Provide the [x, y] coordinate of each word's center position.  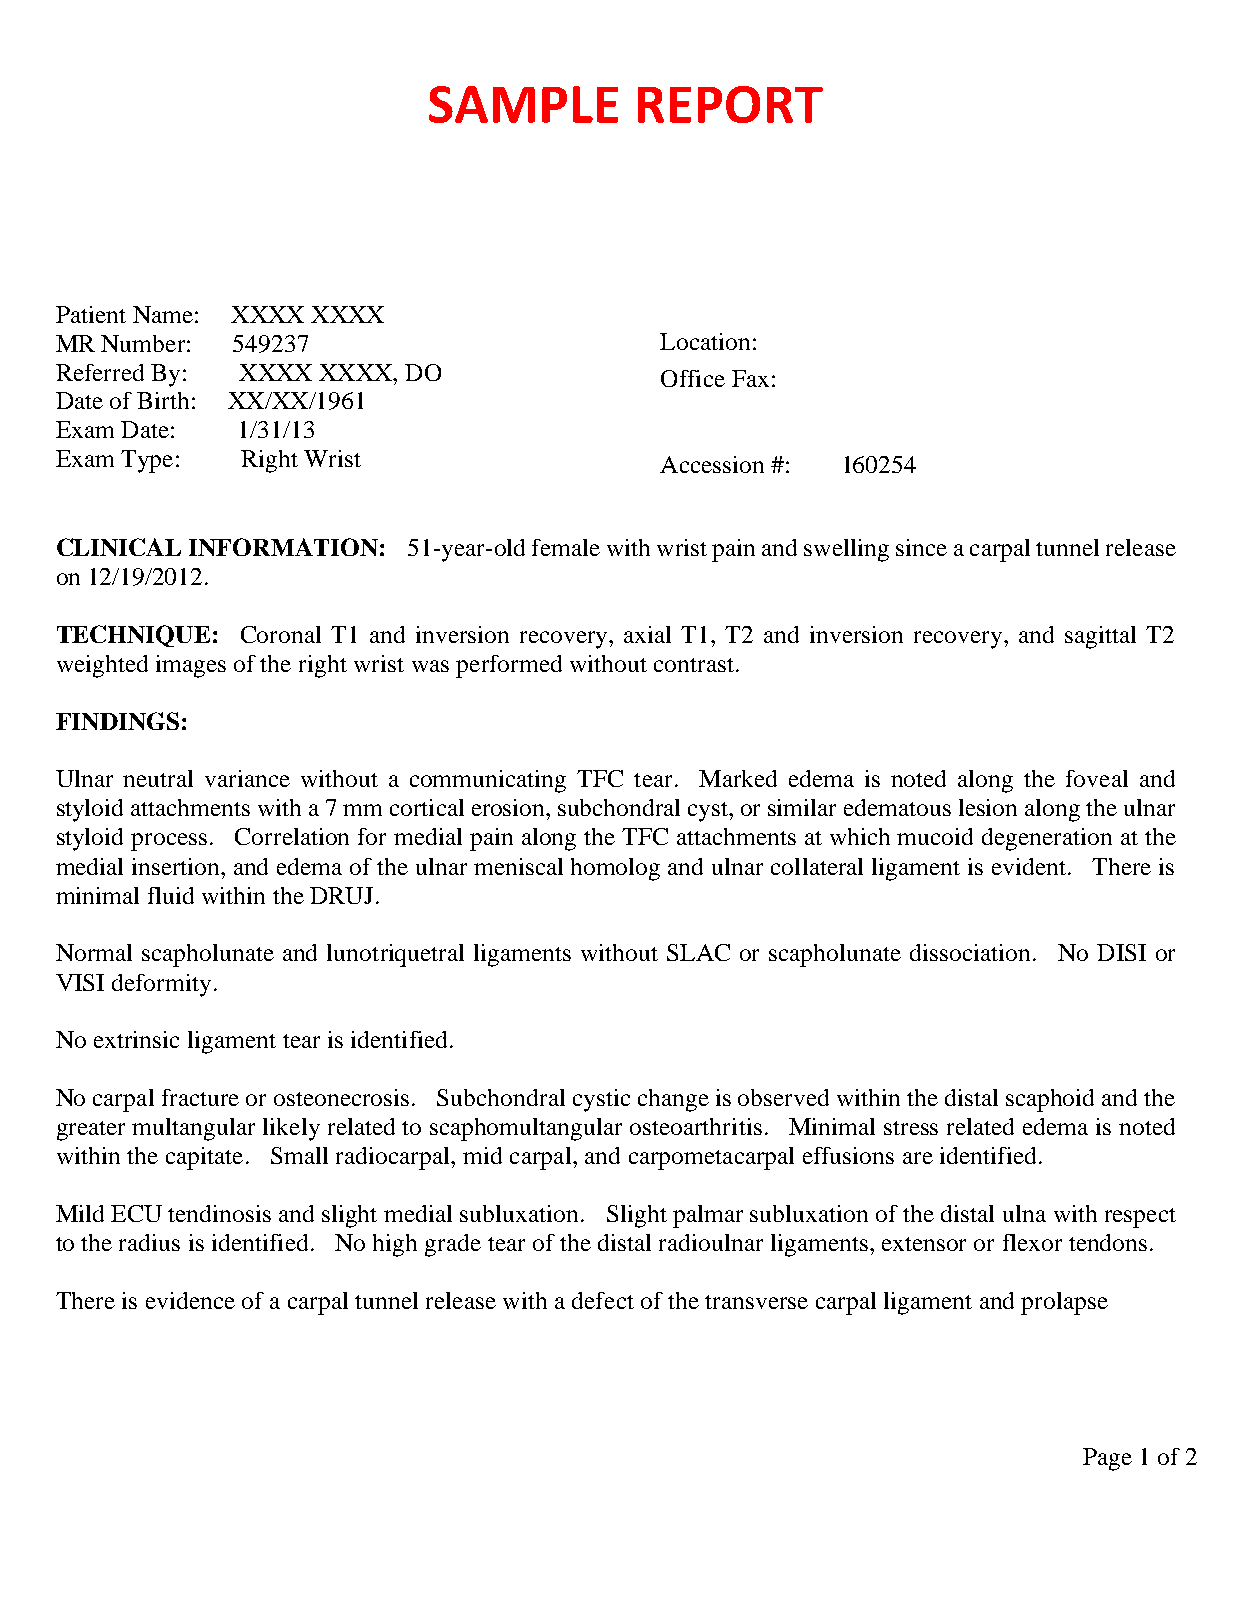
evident [1029, 866]
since [921, 547]
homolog [615, 869]
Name [163, 314]
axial [647, 634]
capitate [204, 1158]
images [191, 666]
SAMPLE [523, 104]
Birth [163, 400]
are [918, 1158]
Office [693, 378]
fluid [171, 895]
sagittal [1100, 637]
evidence [190, 1300]
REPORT [730, 104]
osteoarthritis [696, 1126]
